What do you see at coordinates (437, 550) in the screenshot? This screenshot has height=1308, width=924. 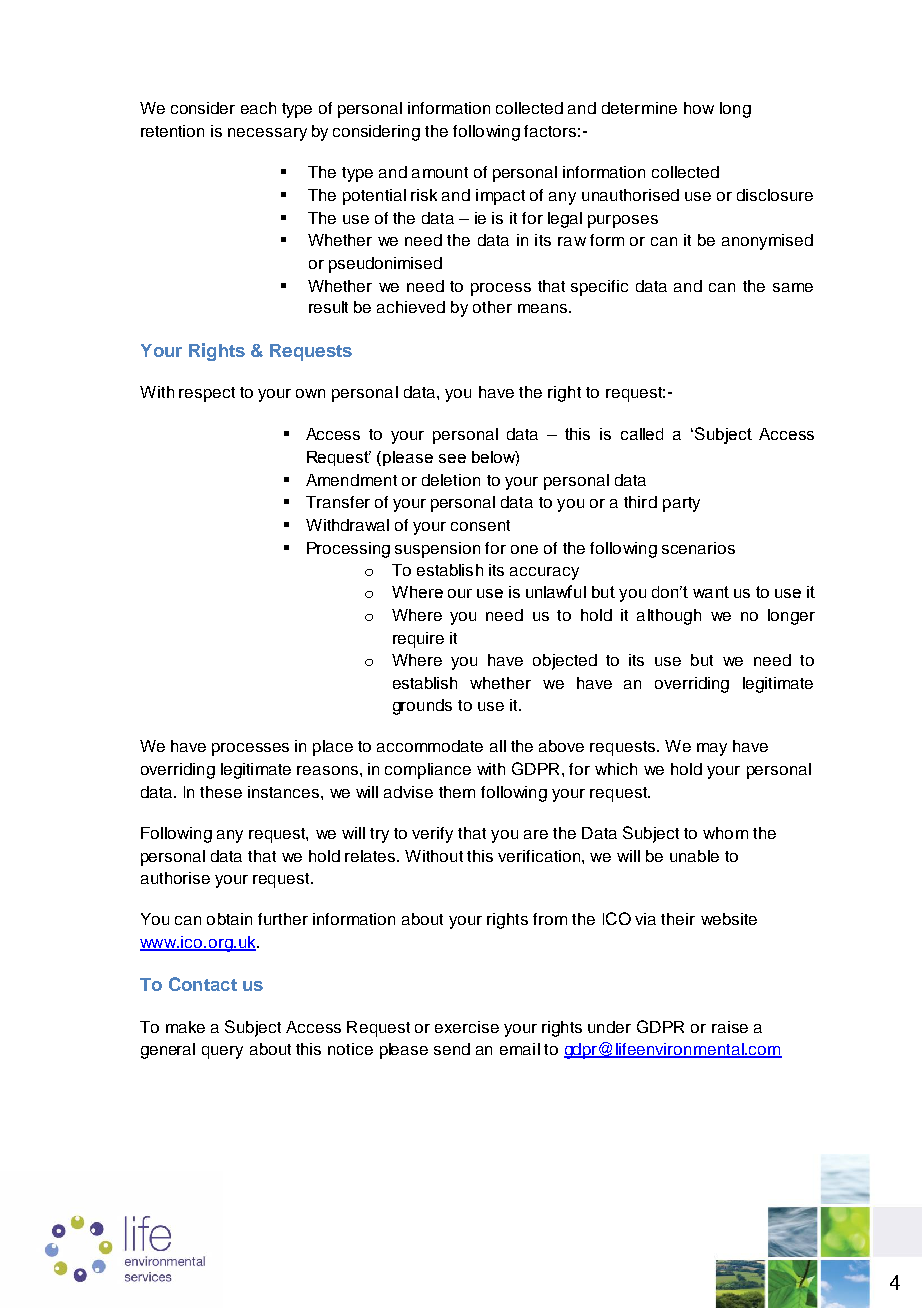 I see `suspension` at bounding box center [437, 550].
